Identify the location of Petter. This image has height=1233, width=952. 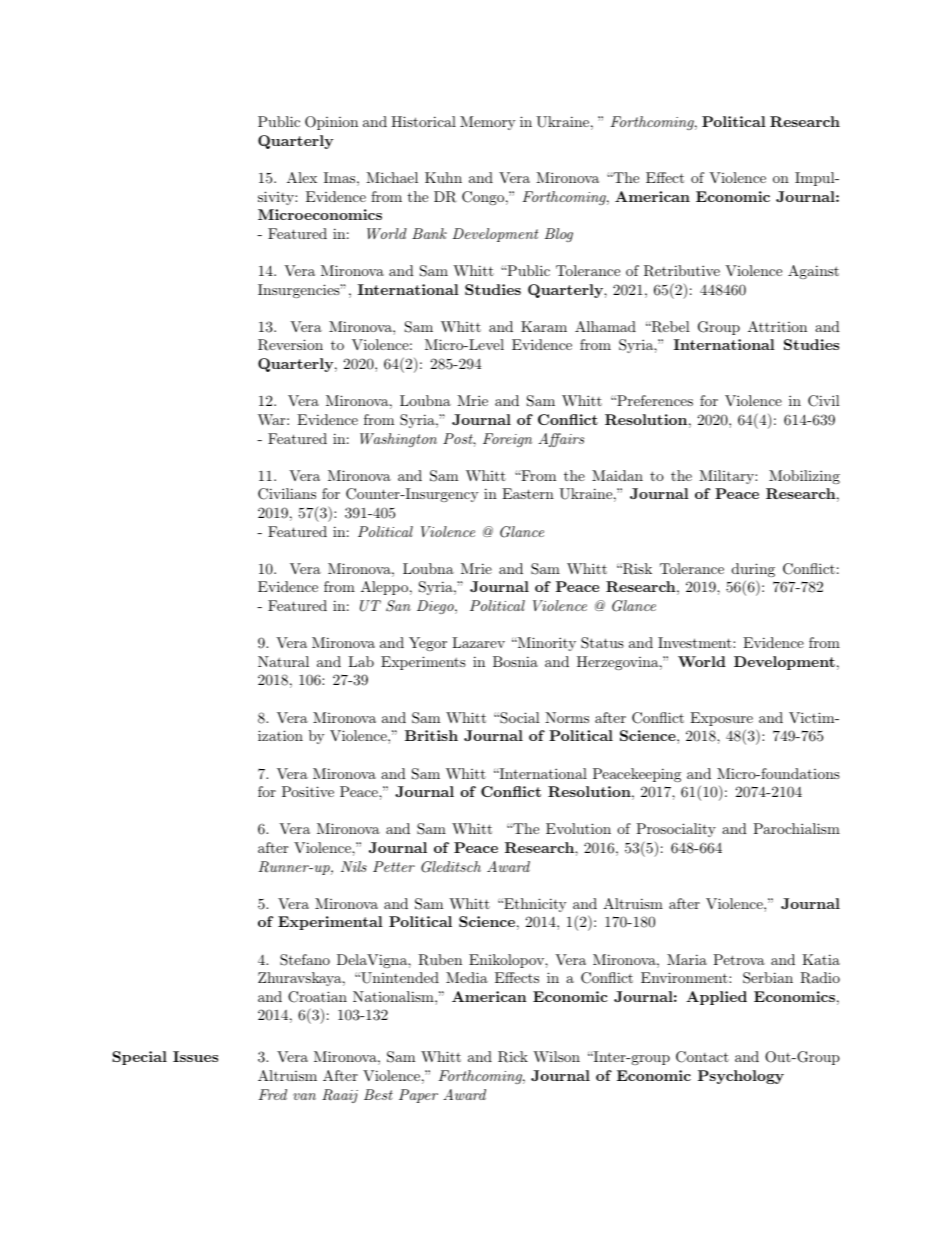
(394, 866).
